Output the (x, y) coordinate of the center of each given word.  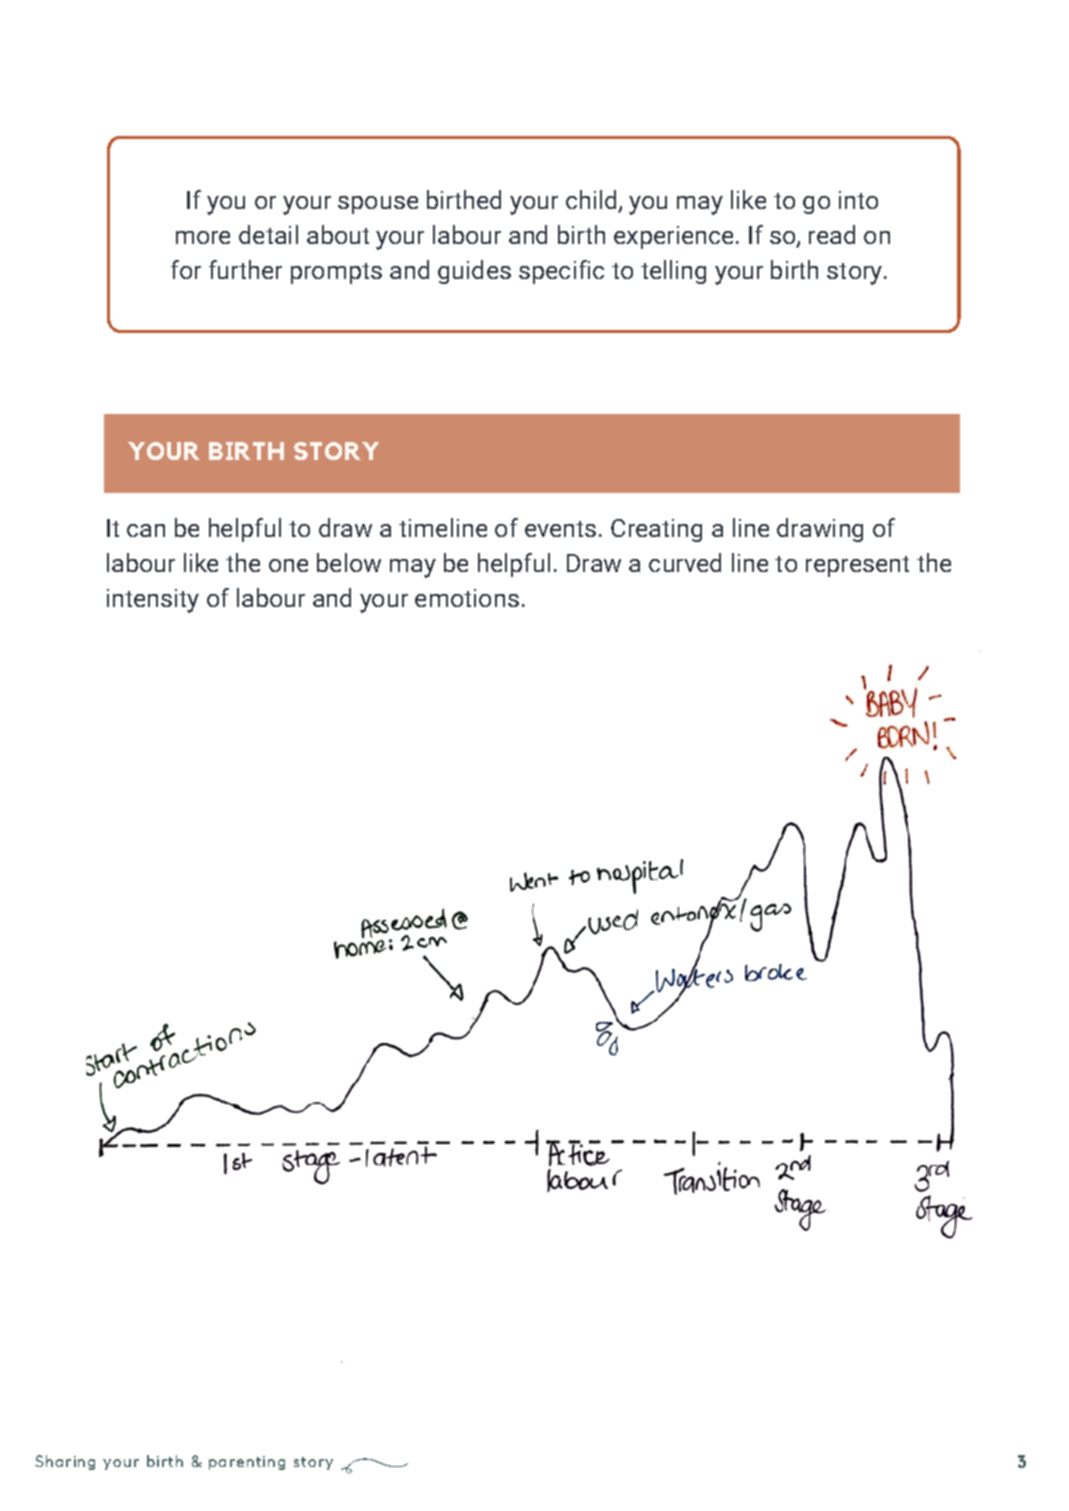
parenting (247, 1463)
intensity (153, 601)
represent (857, 566)
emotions (467, 598)
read (832, 234)
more (203, 237)
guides (474, 272)
